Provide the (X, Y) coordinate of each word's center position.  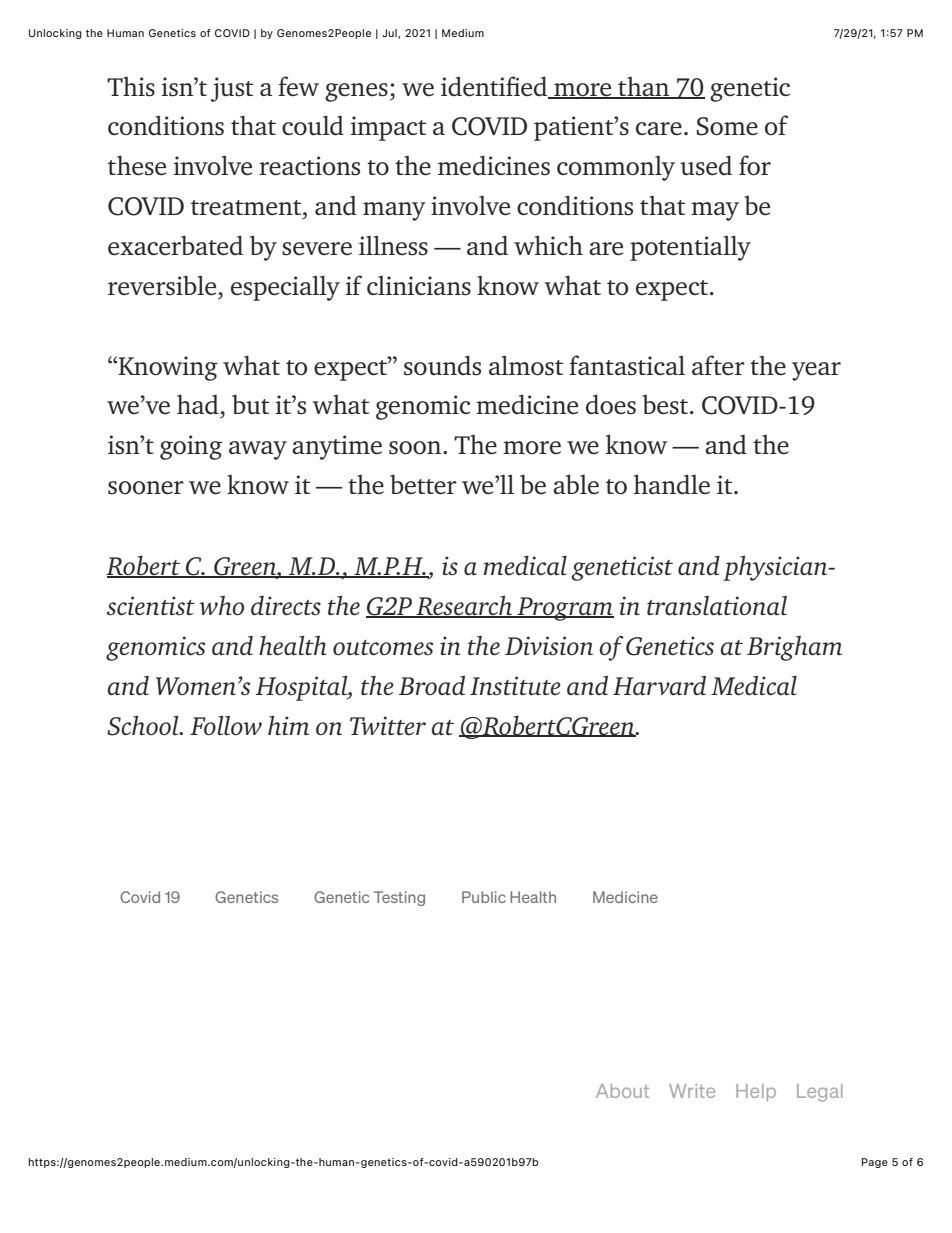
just (232, 89)
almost (526, 365)
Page (875, 1163)
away (258, 450)
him (288, 725)
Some (727, 126)
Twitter (388, 725)
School (144, 725)
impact (388, 128)
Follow (226, 725)
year (816, 371)
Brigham (794, 648)
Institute (515, 686)
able (576, 484)
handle (672, 484)
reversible (163, 285)
